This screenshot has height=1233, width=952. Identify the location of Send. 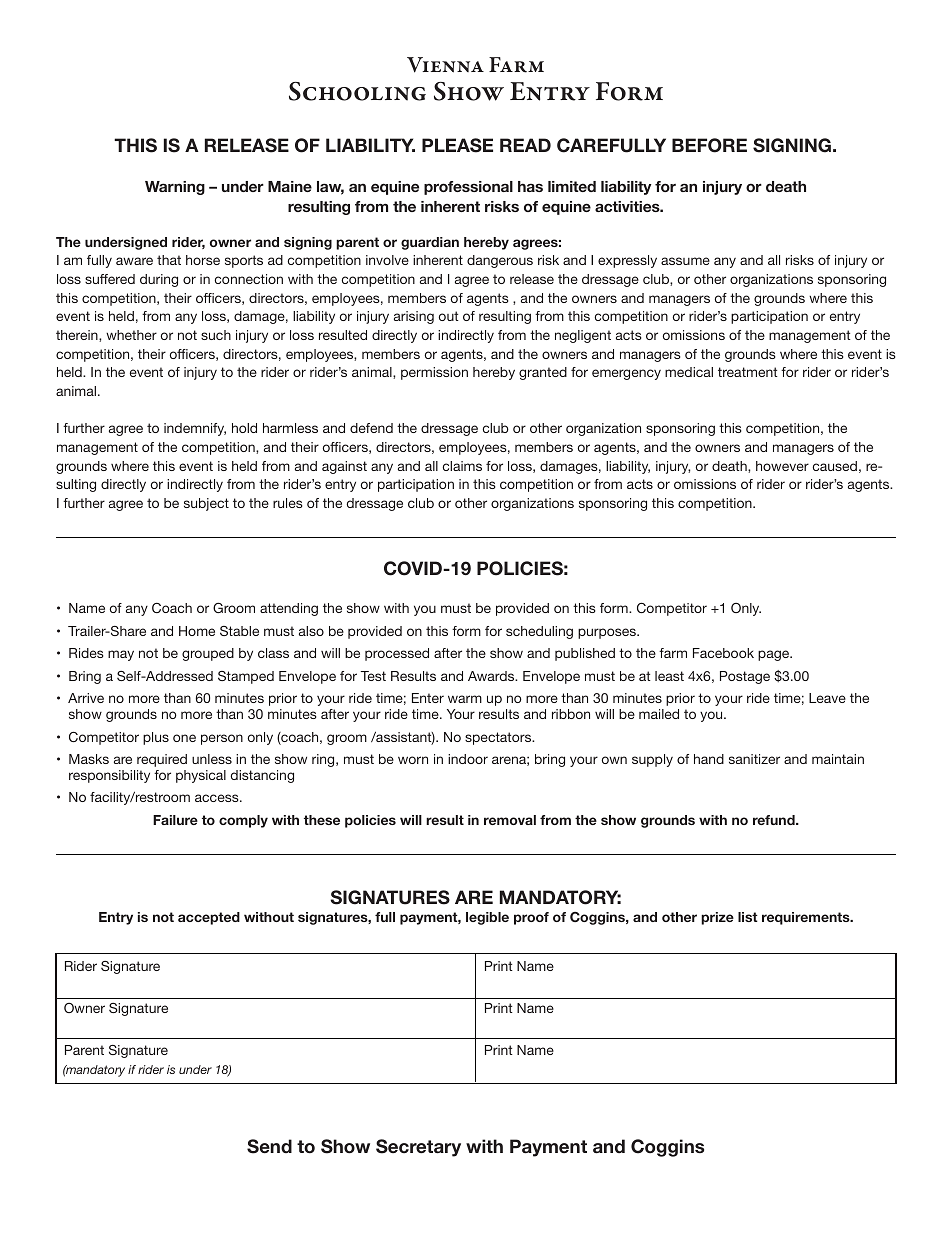
(269, 1146).
